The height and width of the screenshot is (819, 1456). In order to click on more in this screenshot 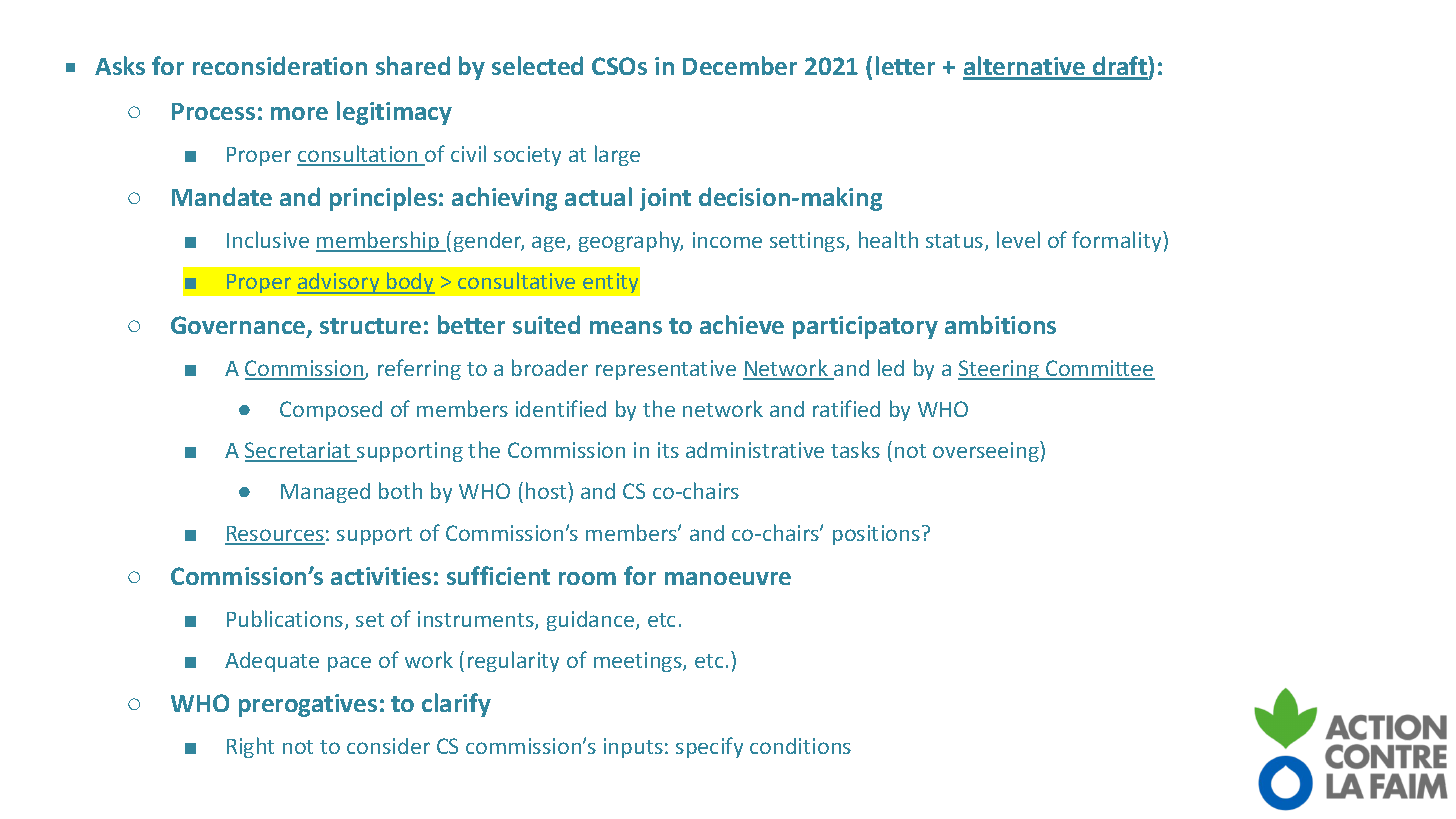, I will do `click(299, 113)`.
